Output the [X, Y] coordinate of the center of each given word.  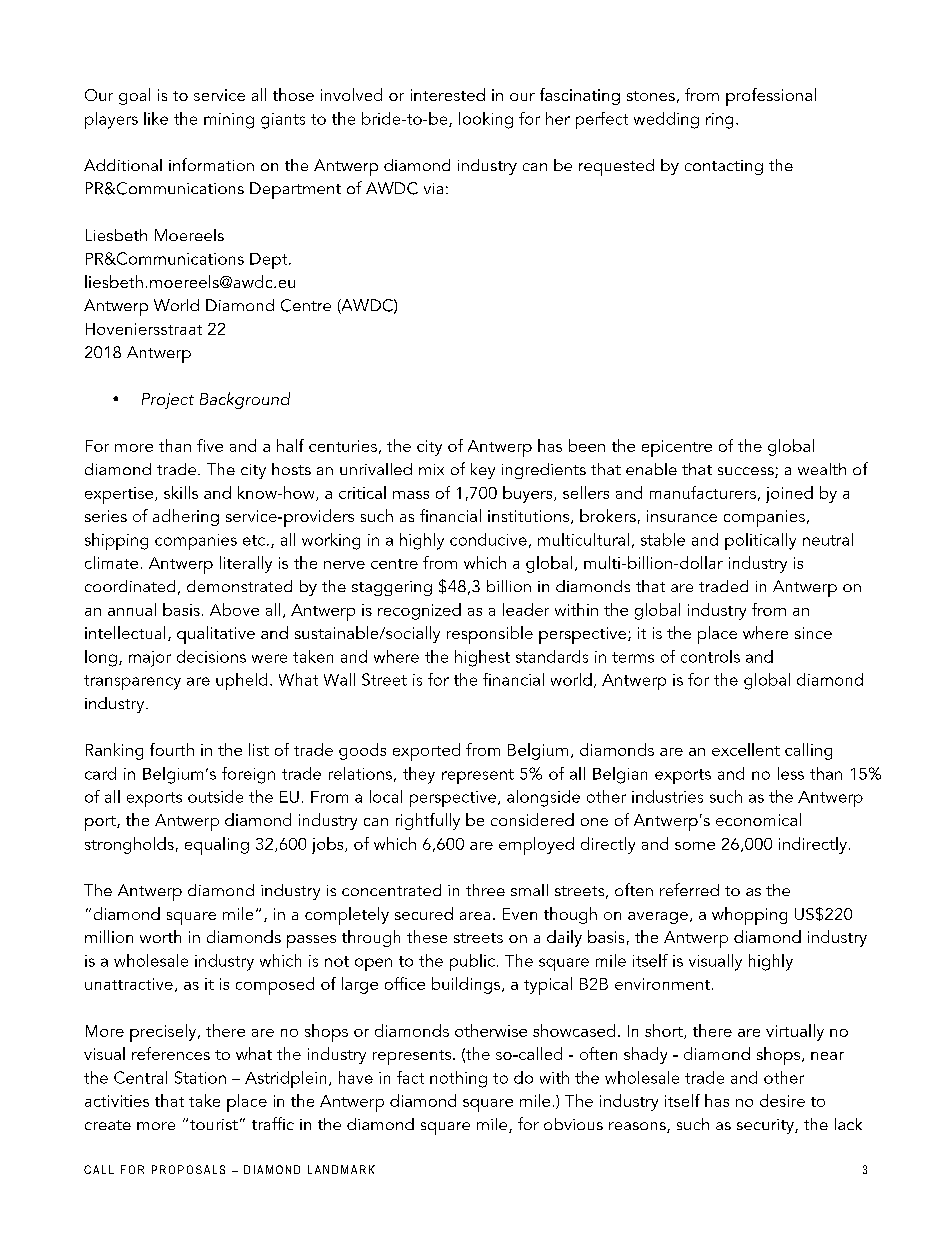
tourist [214, 1124]
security [766, 1126]
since [813, 633]
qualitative [216, 635]
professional [771, 97]
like [156, 118]
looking [486, 120]
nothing [458, 1079]
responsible [490, 635]
